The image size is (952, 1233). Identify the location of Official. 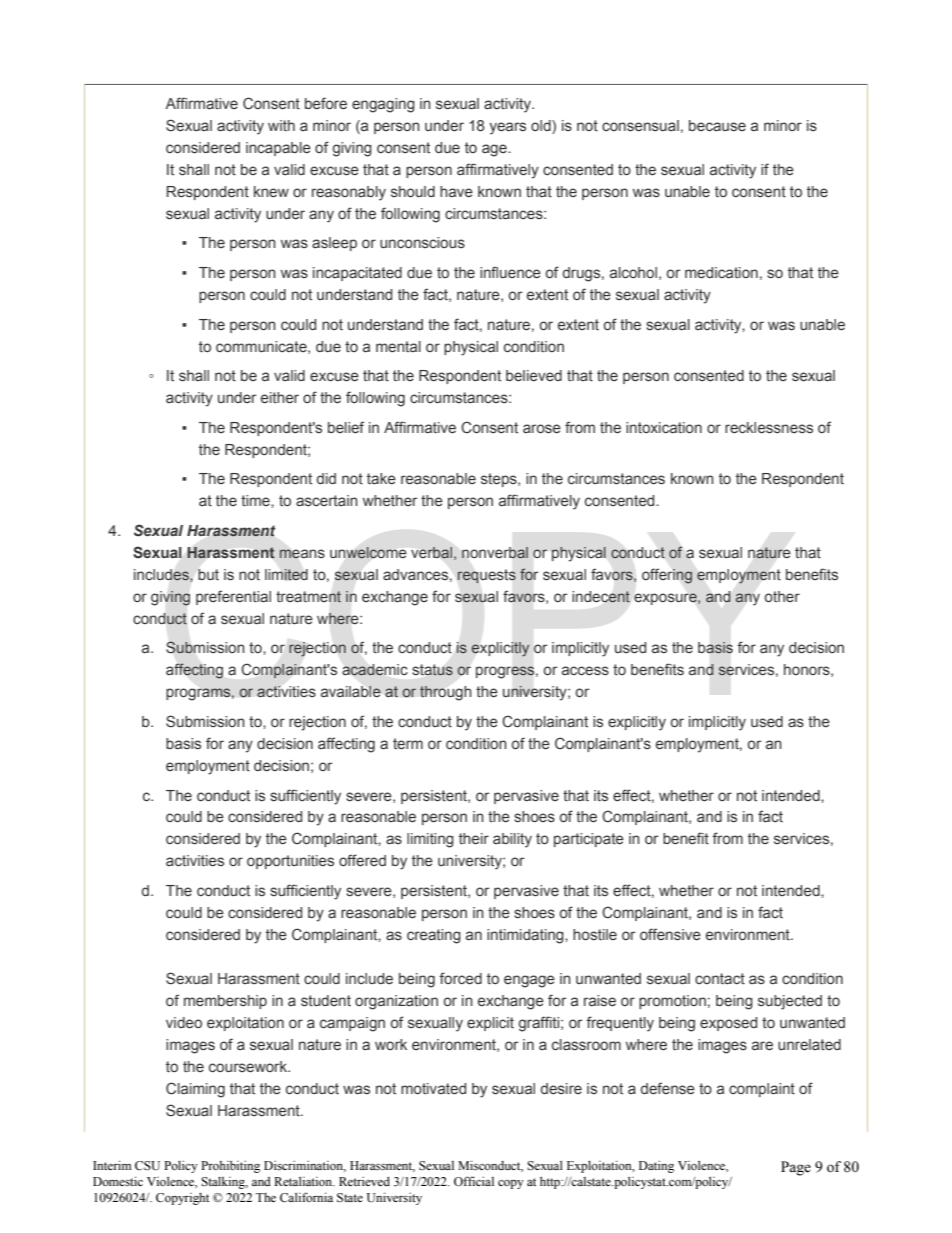
(474, 1181).
